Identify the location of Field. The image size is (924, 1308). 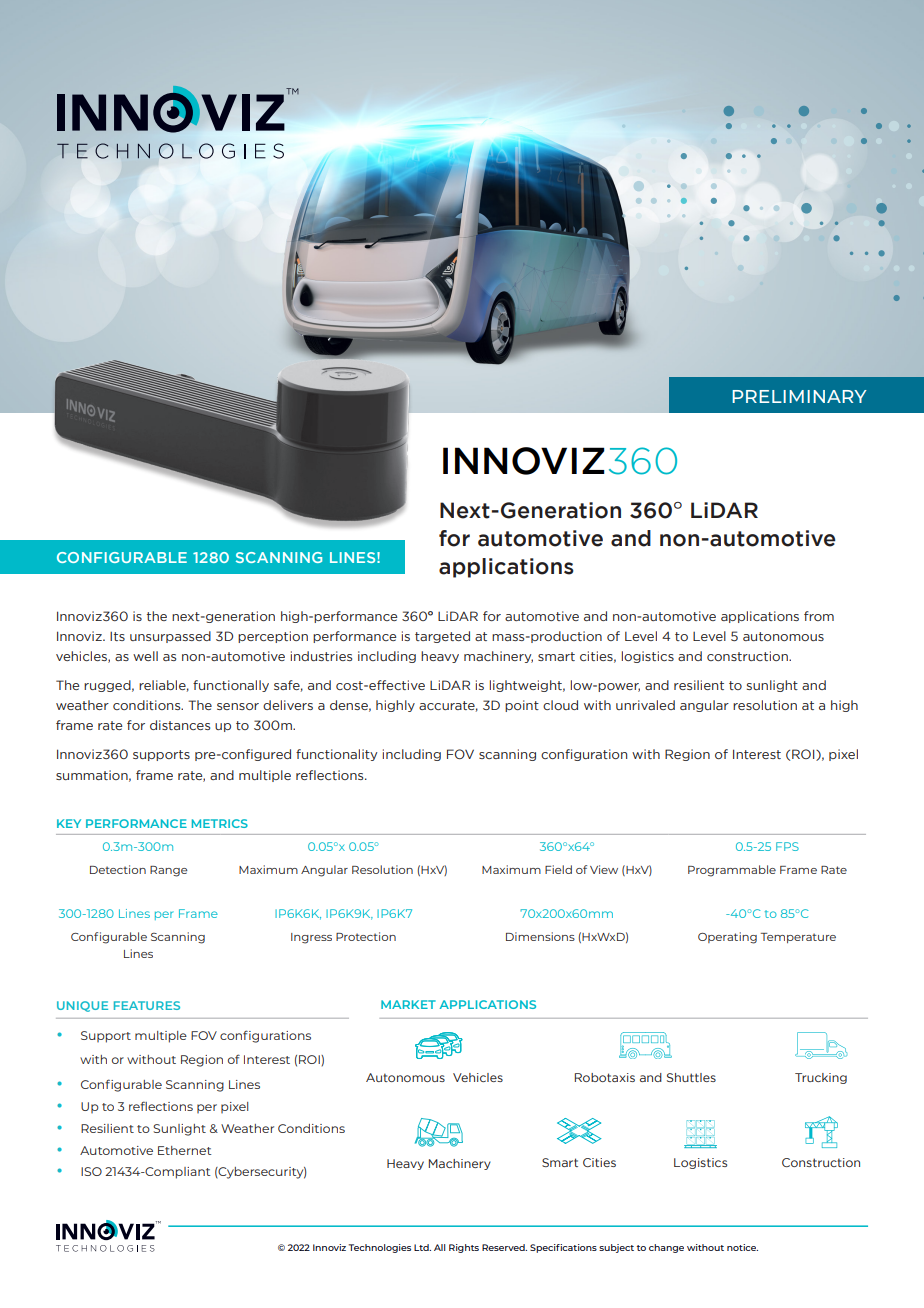
(558, 869).
